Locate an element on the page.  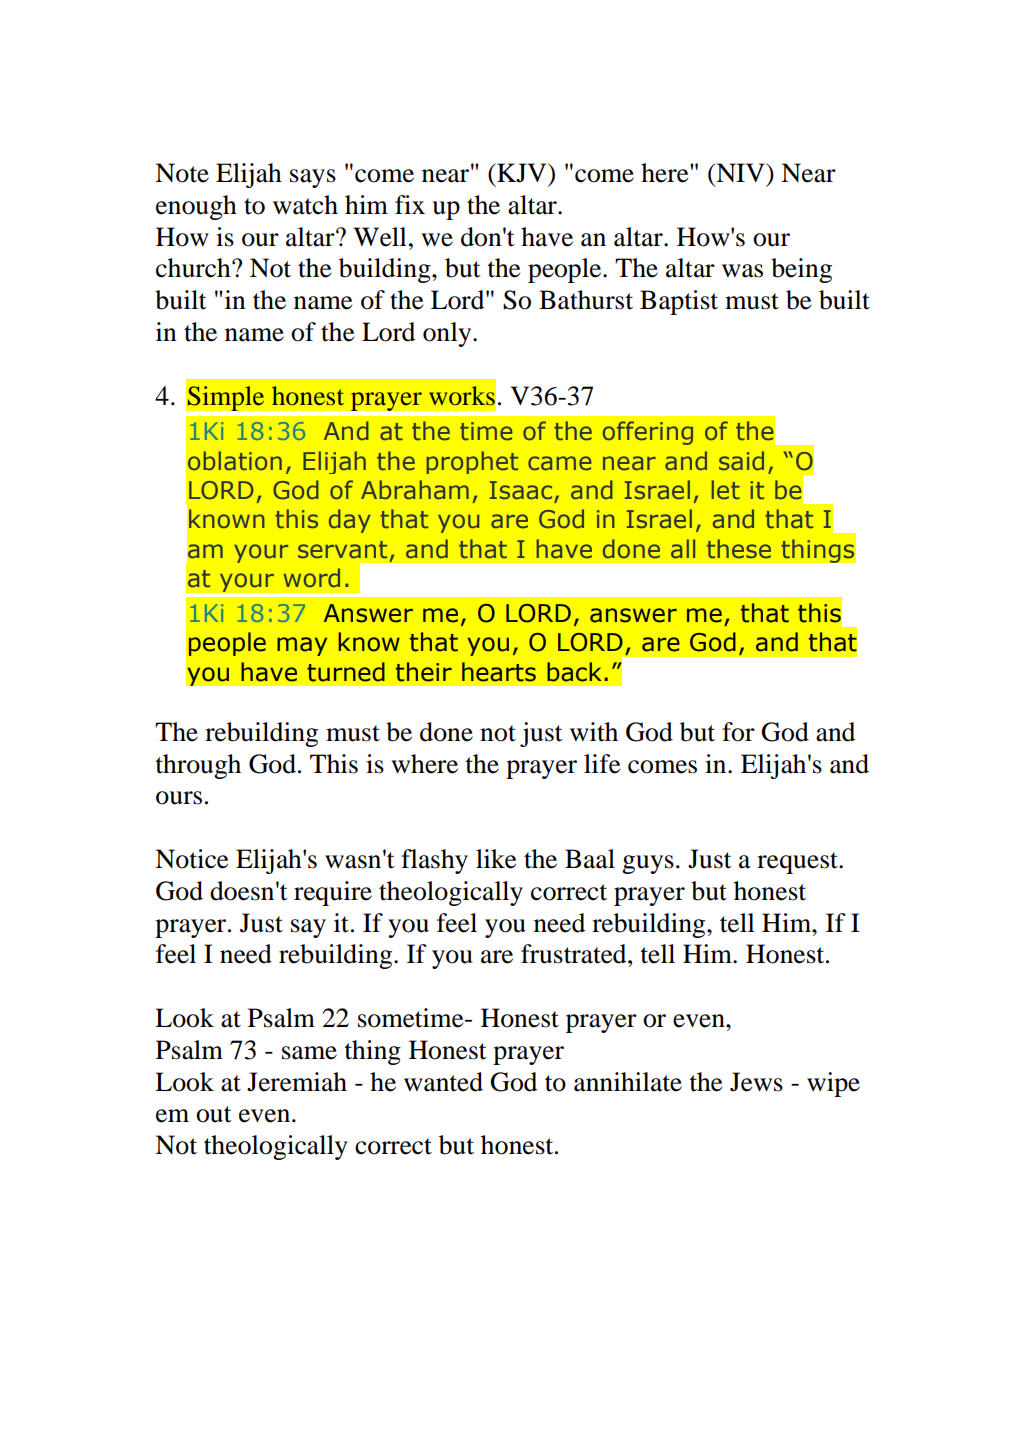
watch is located at coordinates (305, 205).
